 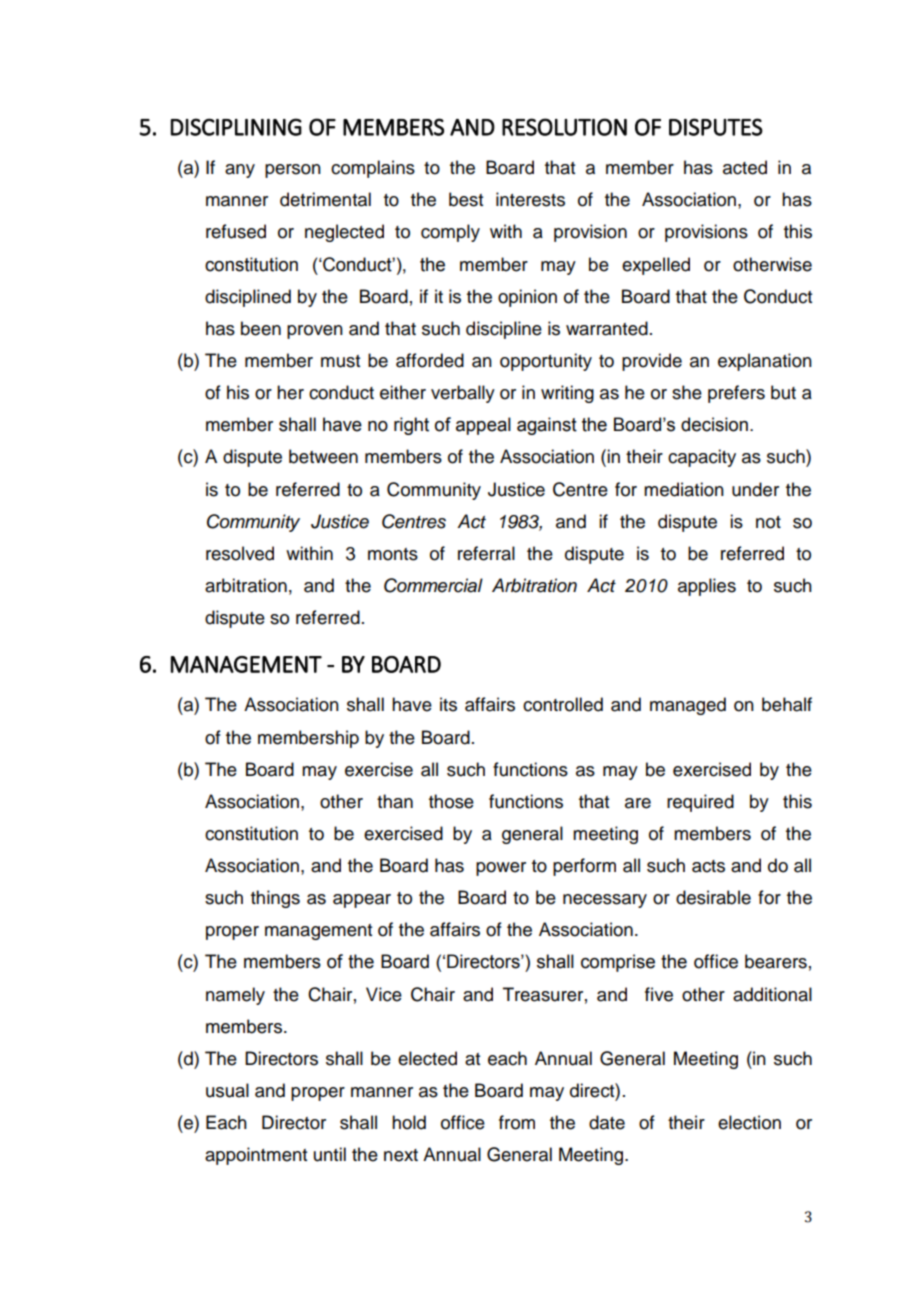 I want to click on from, so click(x=517, y=1122).
